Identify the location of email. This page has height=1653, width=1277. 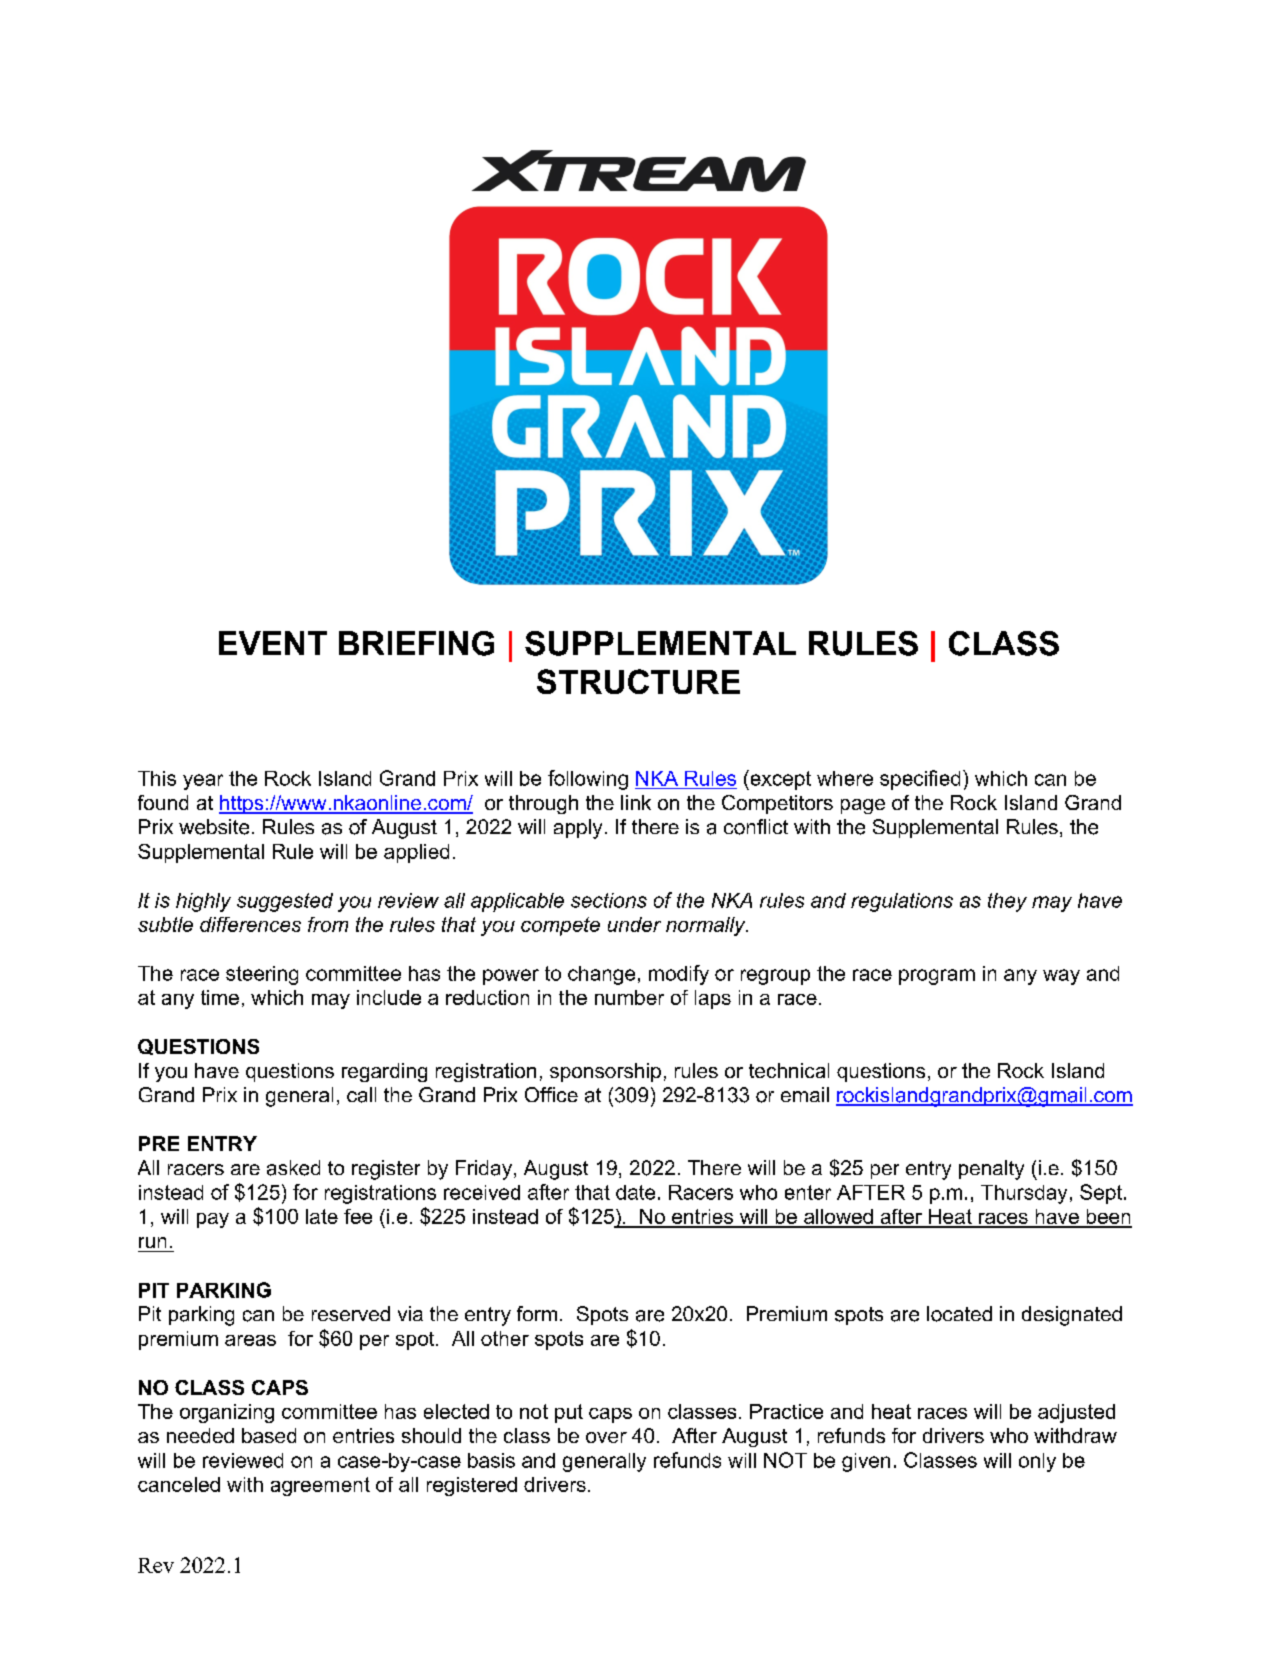
(805, 1094).
